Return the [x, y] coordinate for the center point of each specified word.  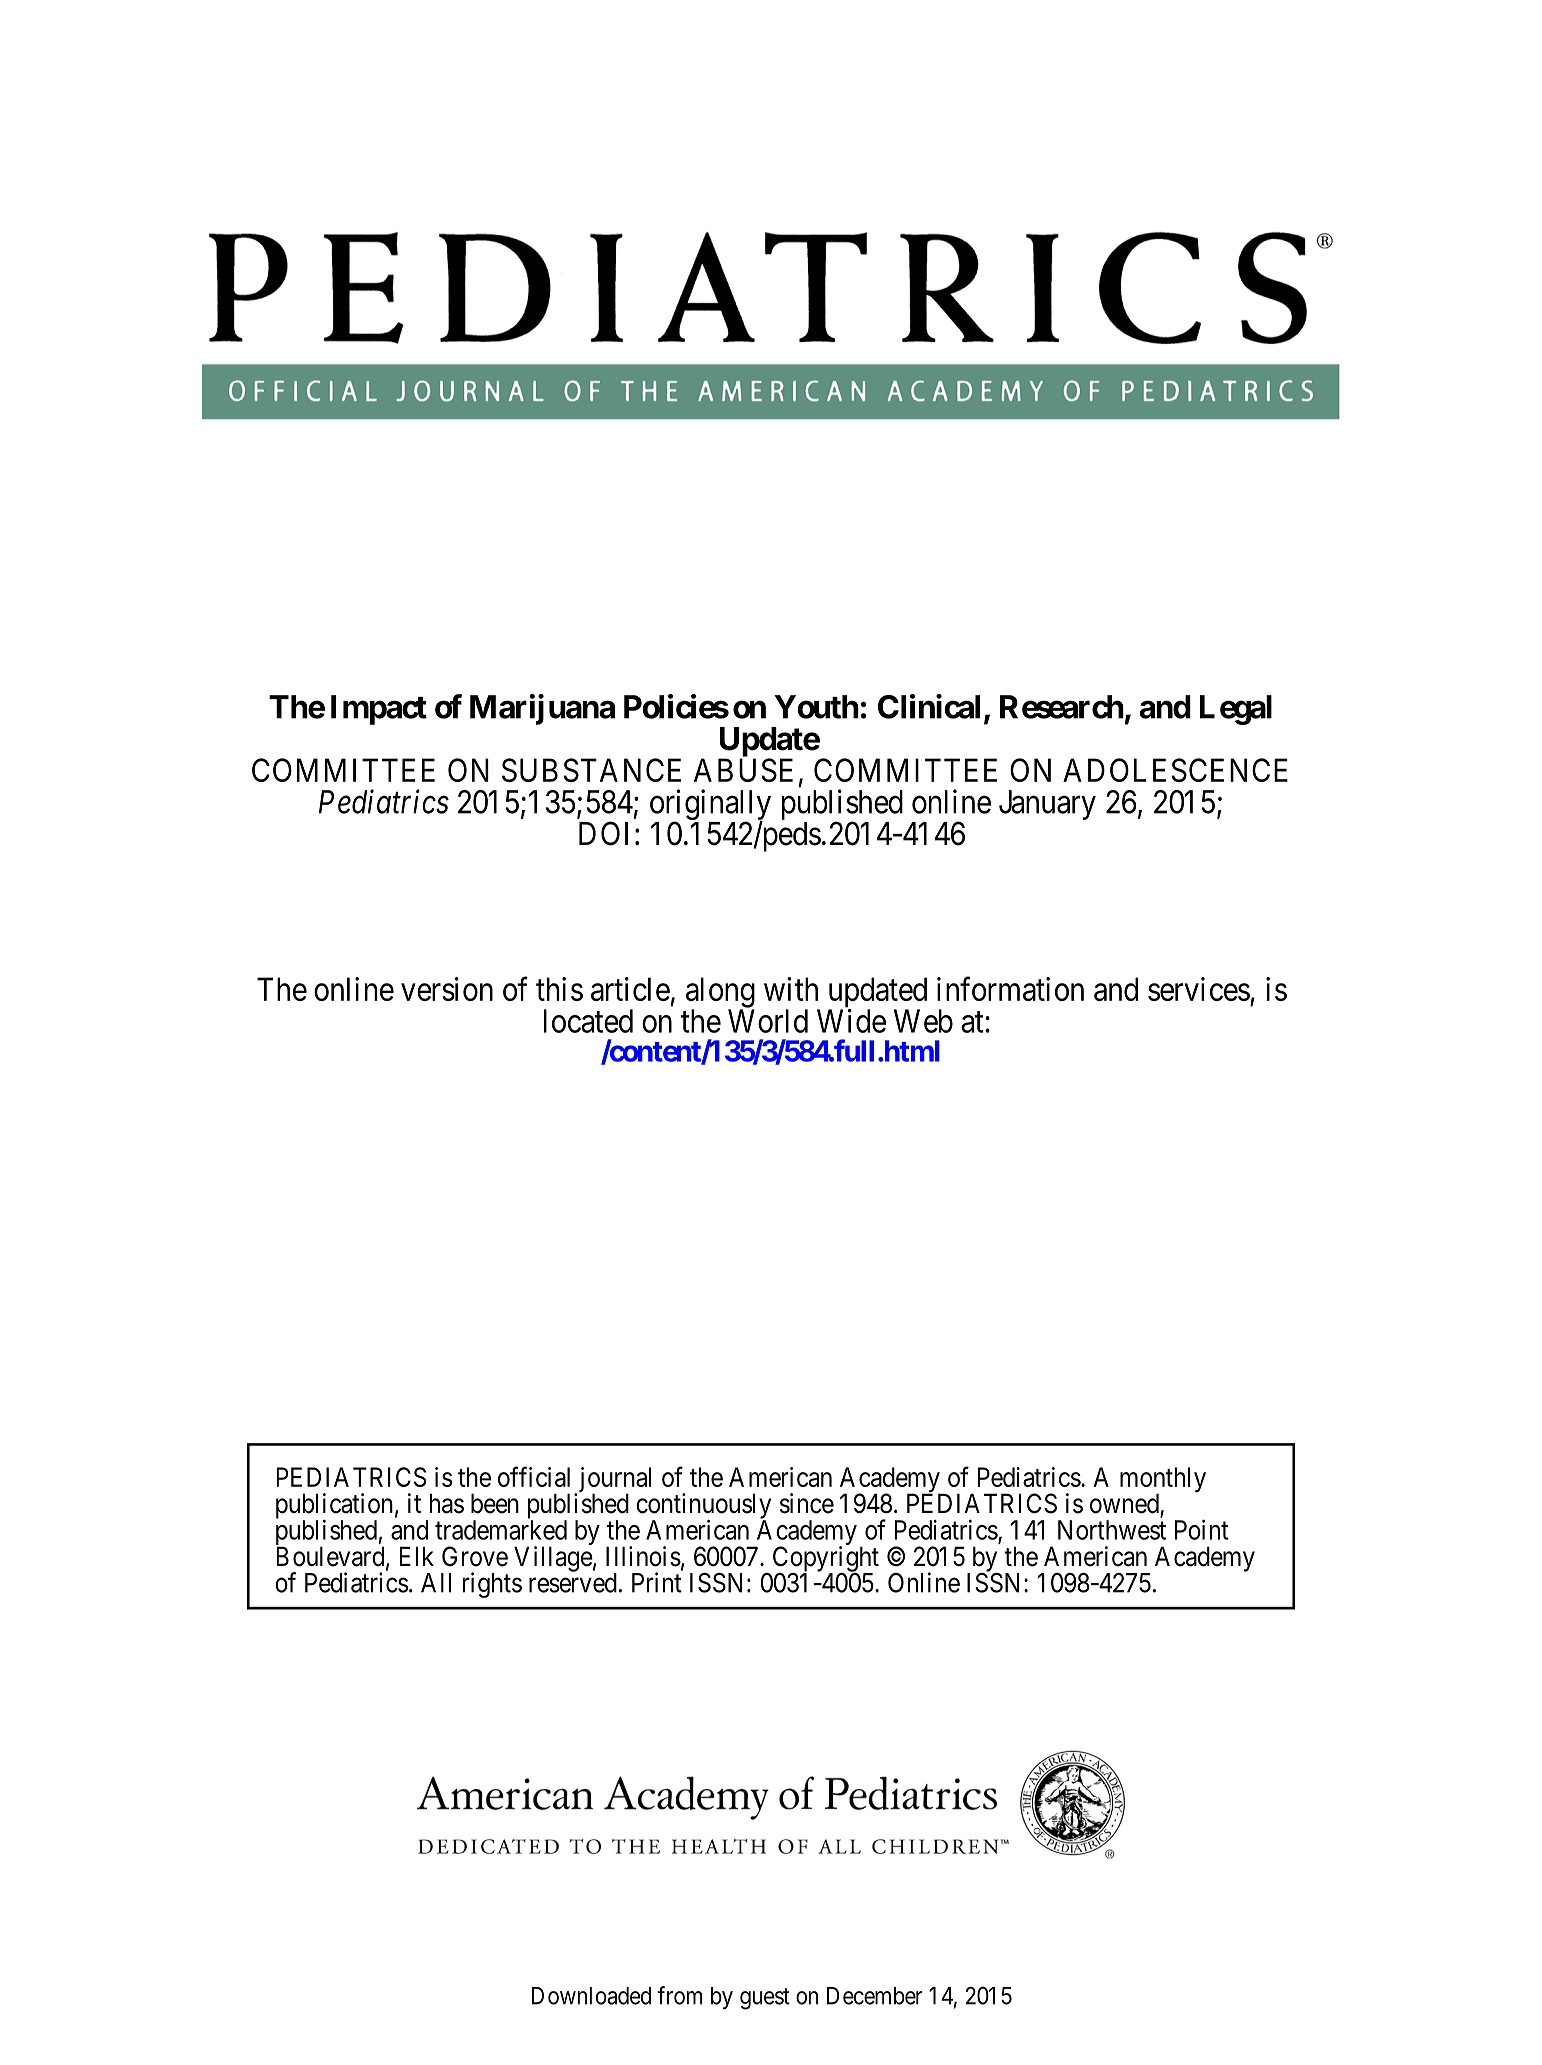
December [875, 1996]
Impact [379, 710]
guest [765, 1999]
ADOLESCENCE [1175, 770]
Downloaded [591, 1996]
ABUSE [743, 770]
